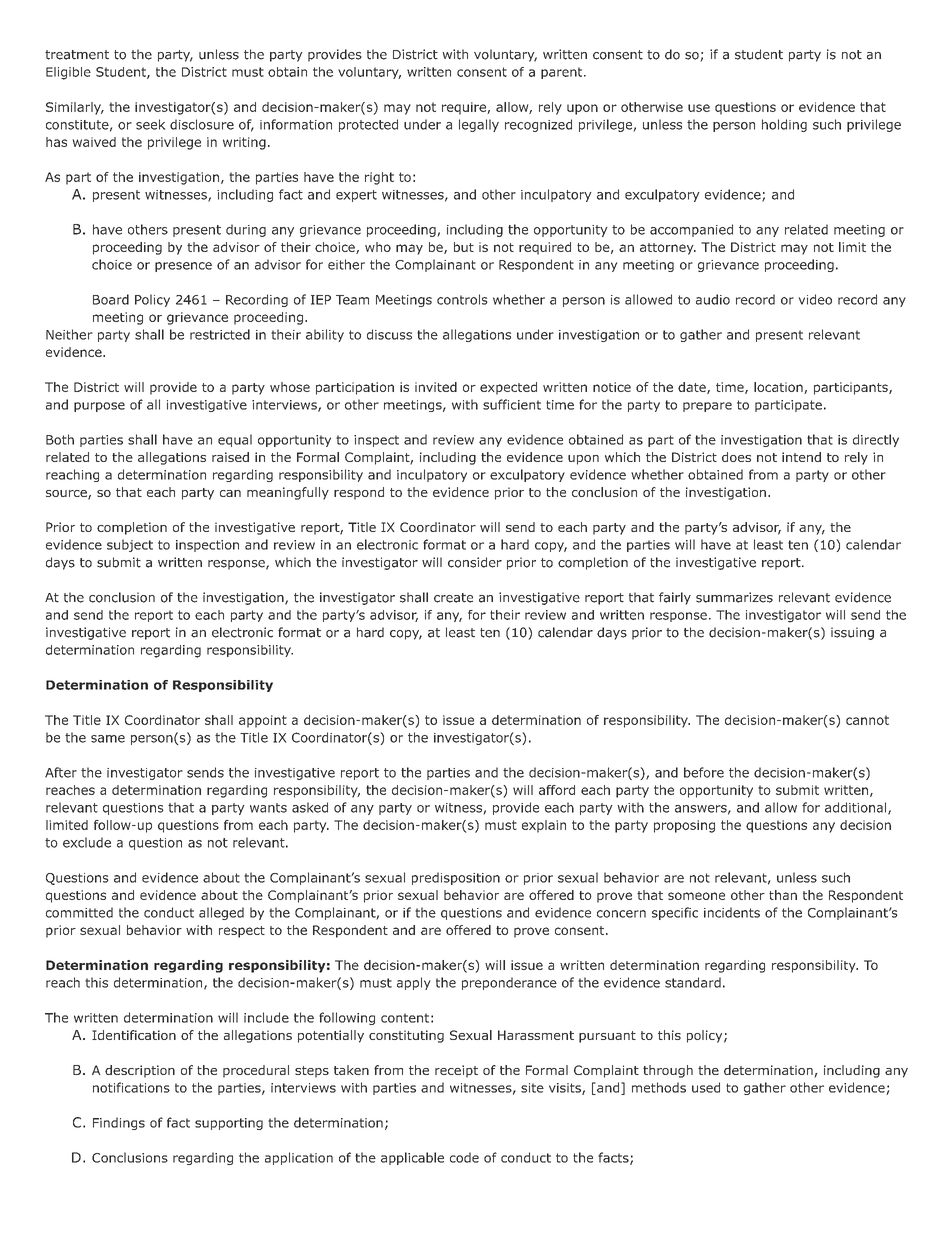  What do you see at coordinates (734, 597) in the screenshot?
I see `summarizes` at bounding box center [734, 597].
